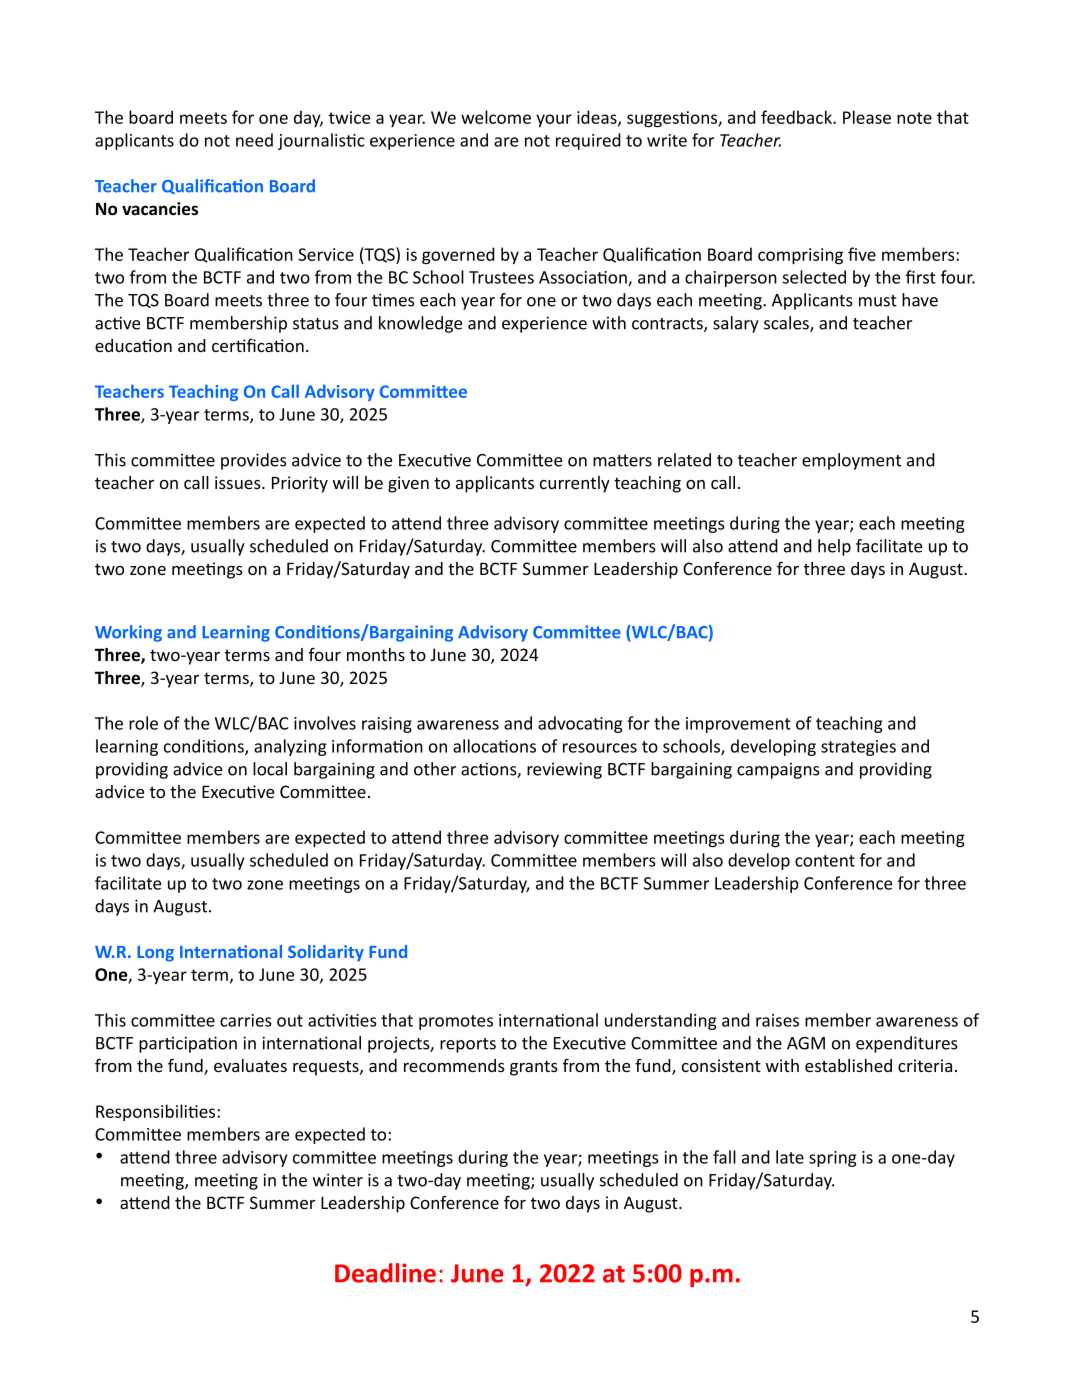 This screenshot has width=1075, height=1391. What do you see at coordinates (797, 117) in the screenshot?
I see `feedback` at bounding box center [797, 117].
